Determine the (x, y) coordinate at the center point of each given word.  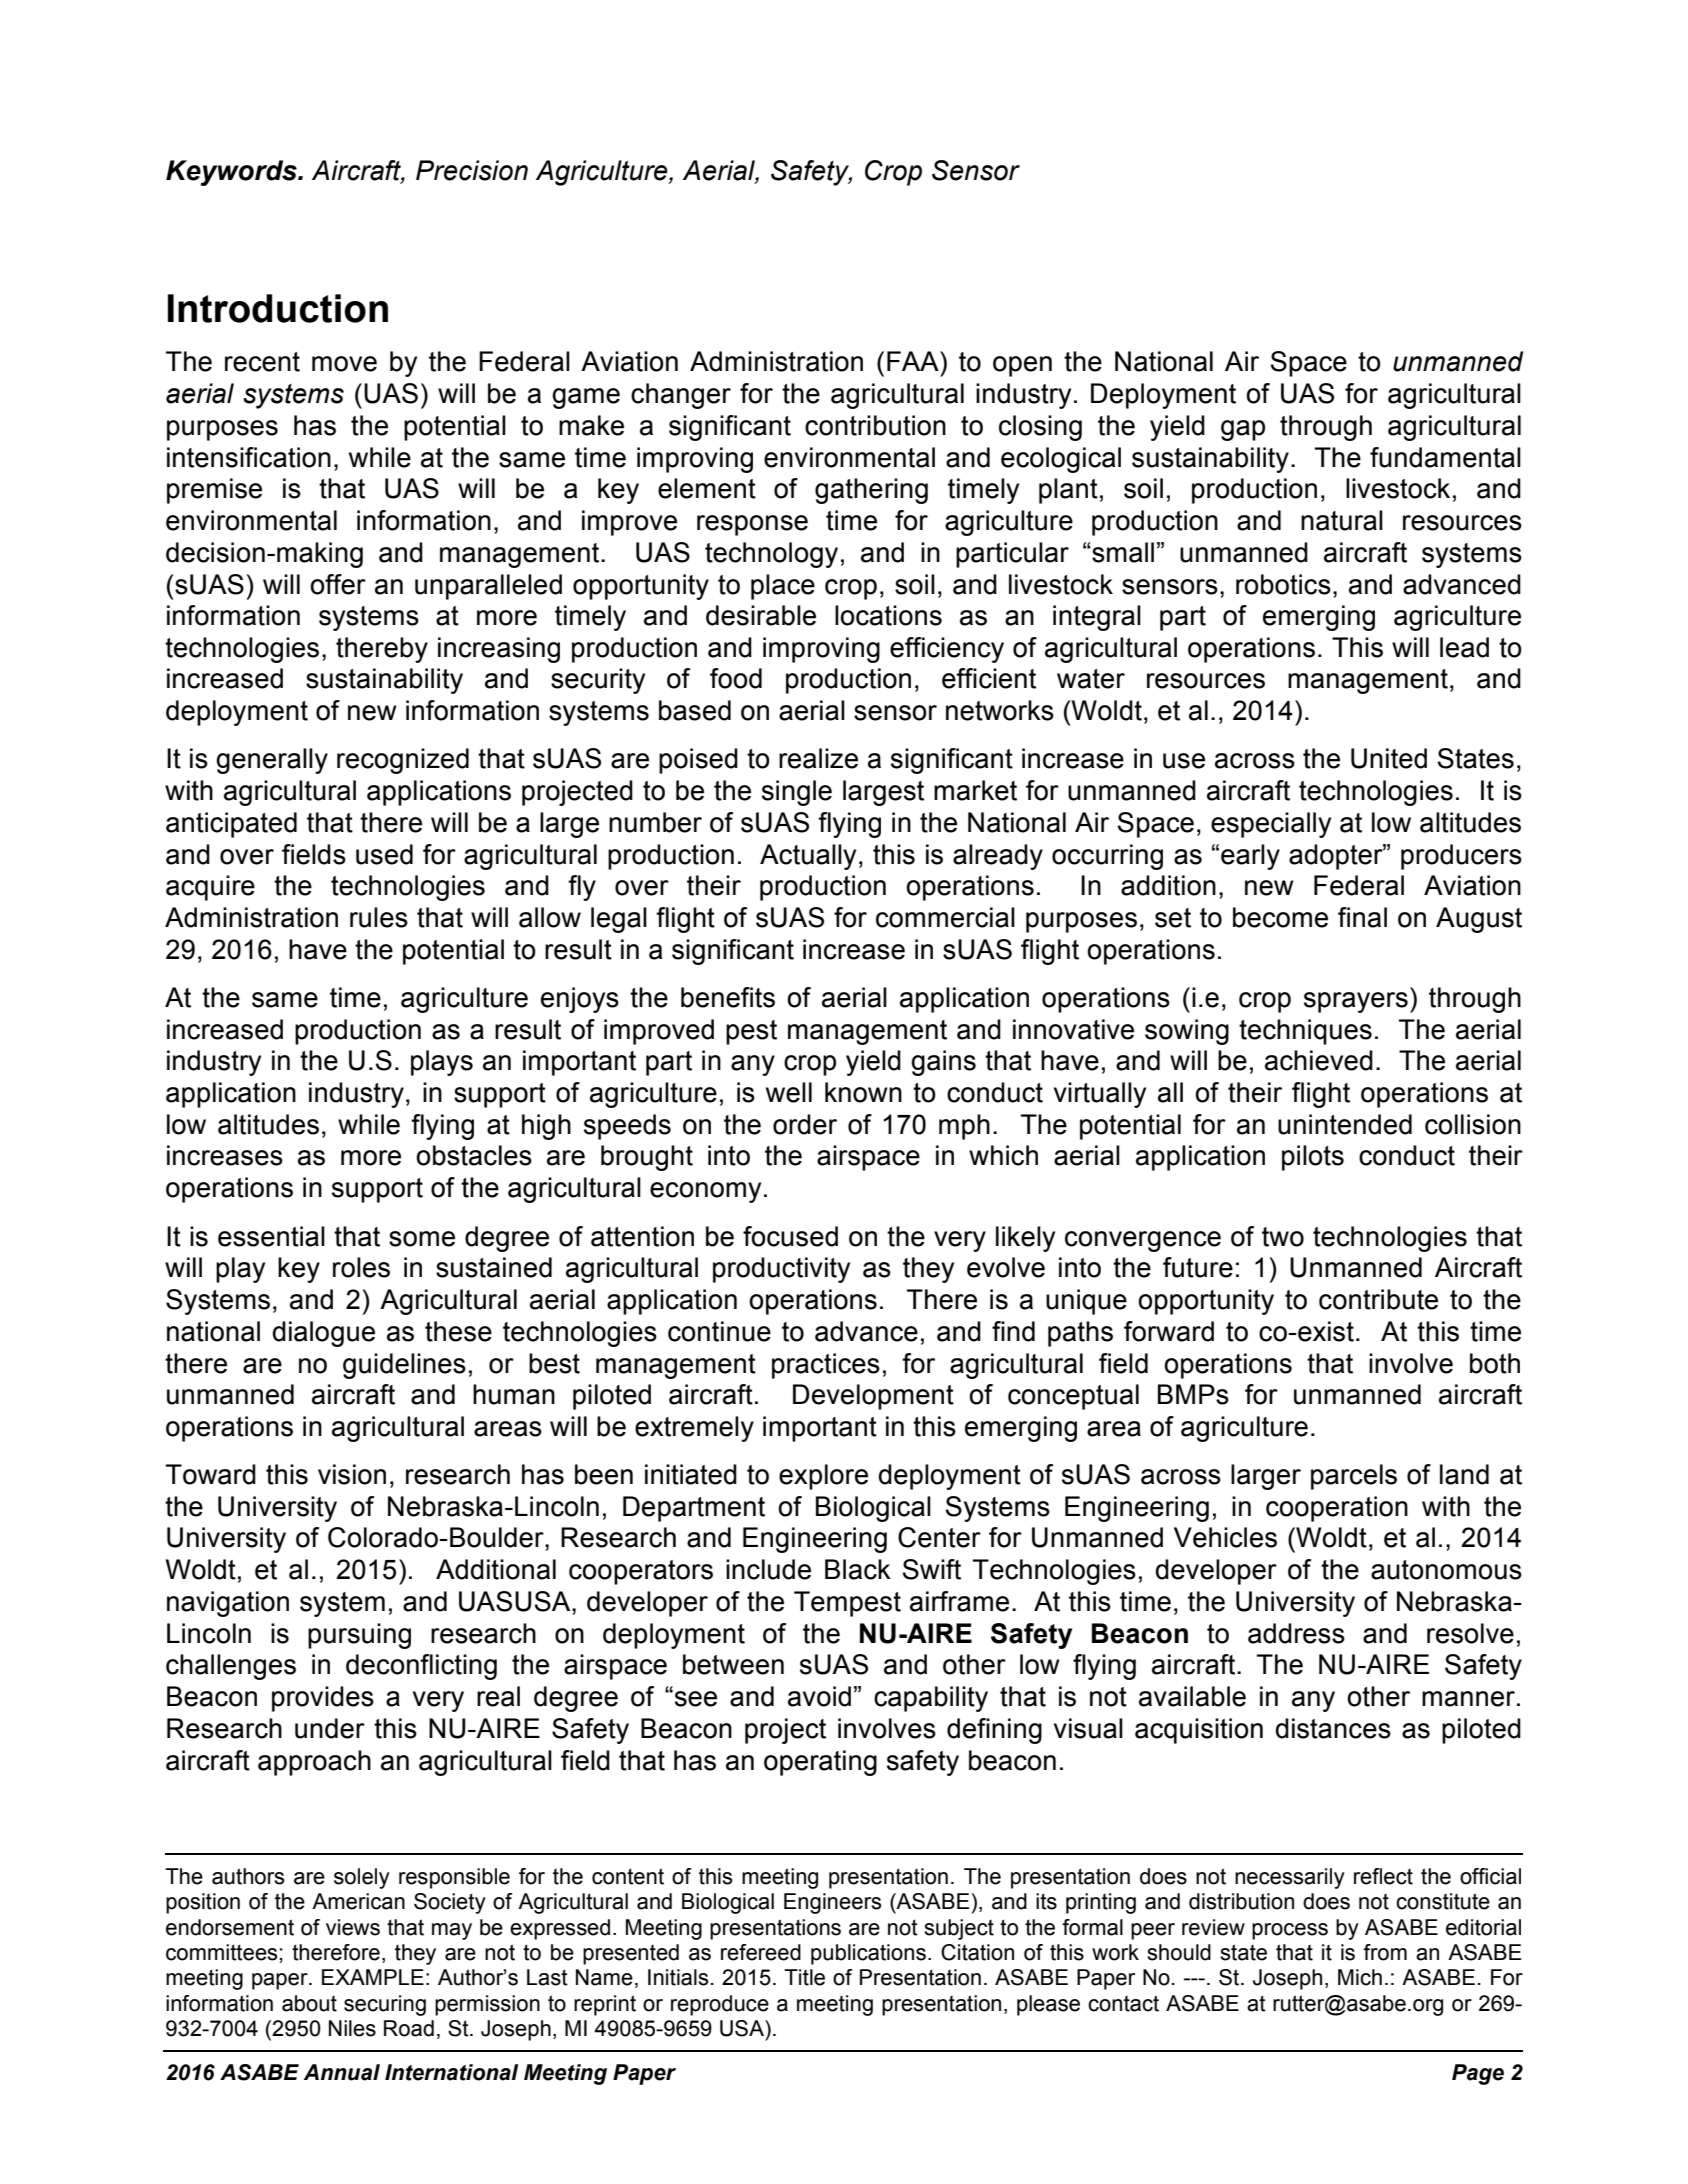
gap (1243, 430)
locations (888, 615)
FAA (914, 361)
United (1389, 758)
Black (858, 1569)
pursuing (359, 1636)
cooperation (1337, 1509)
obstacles (474, 1155)
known (863, 1092)
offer (338, 584)
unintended (1345, 1124)
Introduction (278, 308)
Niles (352, 2028)
